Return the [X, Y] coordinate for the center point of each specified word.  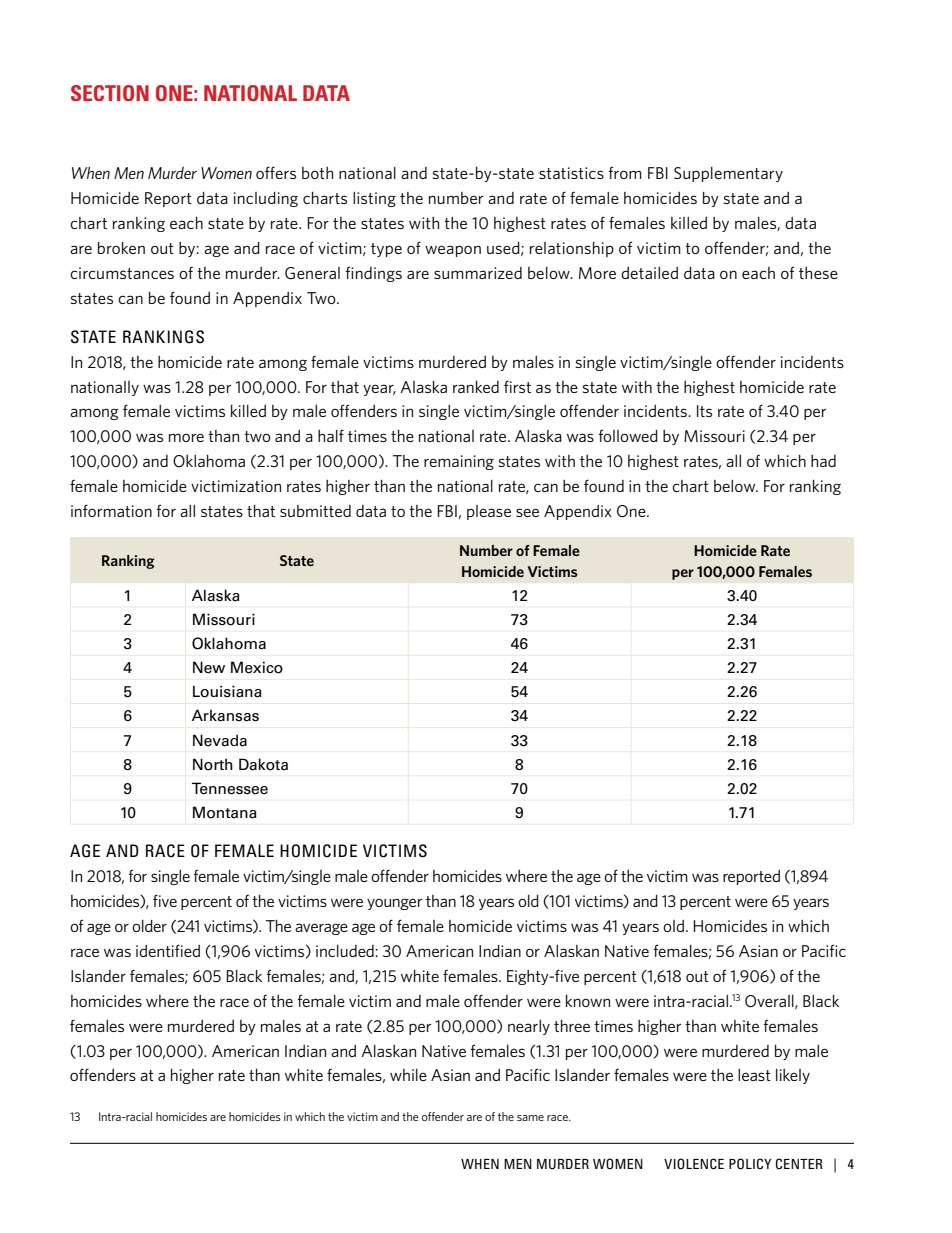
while [408, 1075]
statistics [571, 173]
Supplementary [728, 174]
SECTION [110, 93]
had [823, 461]
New [209, 667]
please [489, 512]
